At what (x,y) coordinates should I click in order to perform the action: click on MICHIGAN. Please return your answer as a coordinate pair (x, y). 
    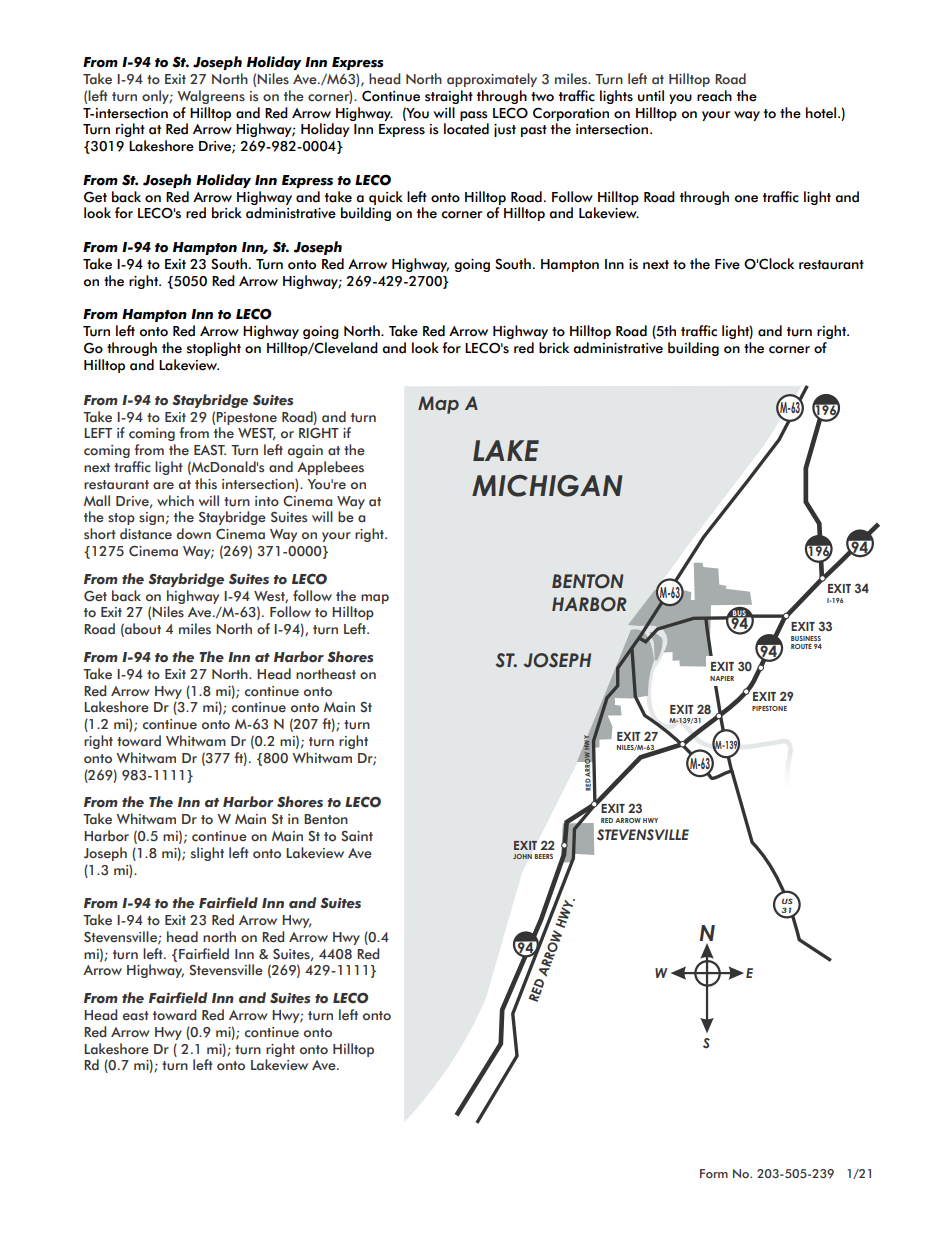
    Looking at the image, I should click on (547, 486).
